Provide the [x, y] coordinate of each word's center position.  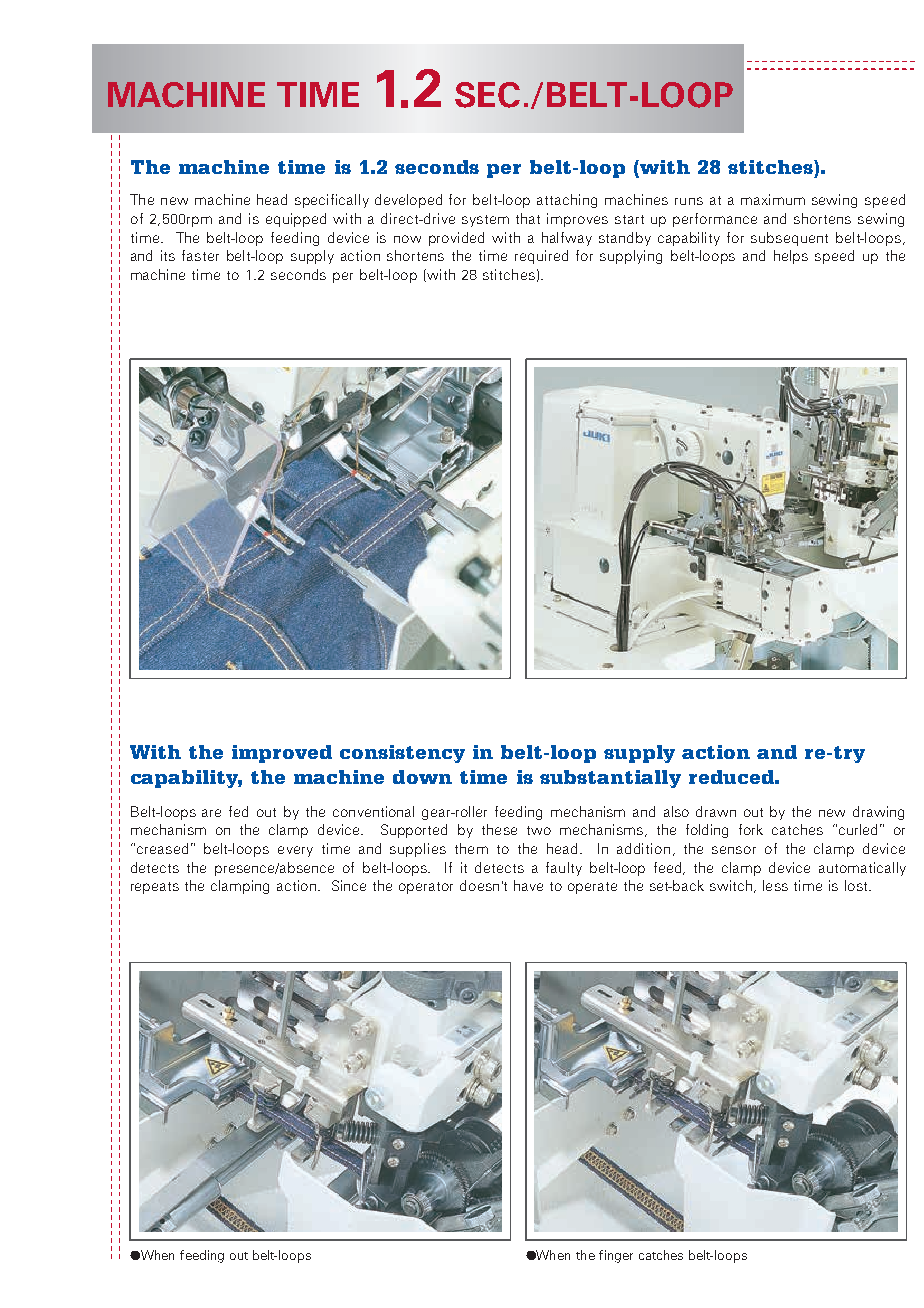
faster [200, 255]
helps [791, 257]
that [528, 218]
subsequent [789, 239]
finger [616, 1256]
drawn [716, 811]
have [528, 885]
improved [282, 754]
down [422, 777]
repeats [155, 888]
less [775, 885]
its [168, 255]
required [541, 257]
